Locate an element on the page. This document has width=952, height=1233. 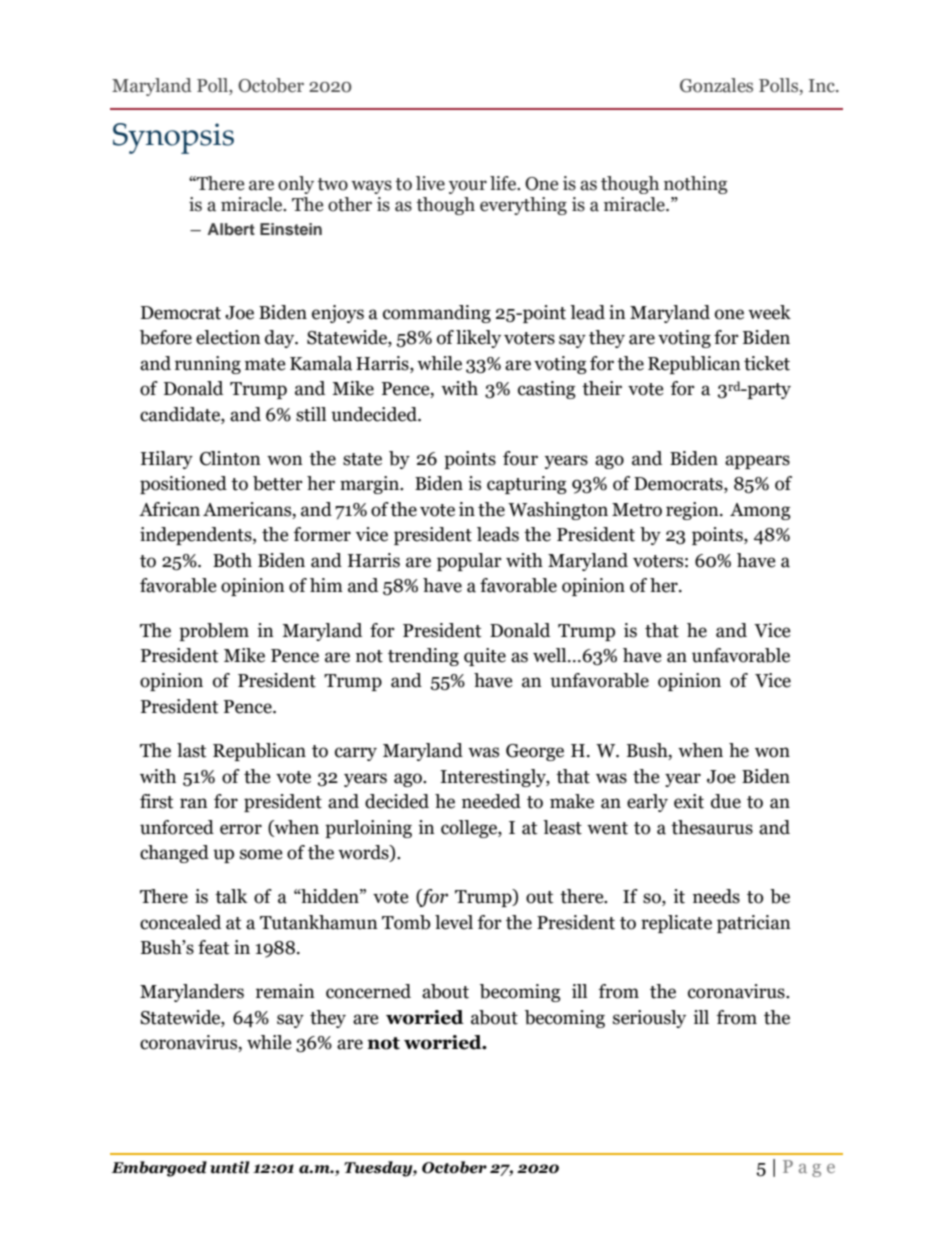
life is located at coordinates (504, 183).
